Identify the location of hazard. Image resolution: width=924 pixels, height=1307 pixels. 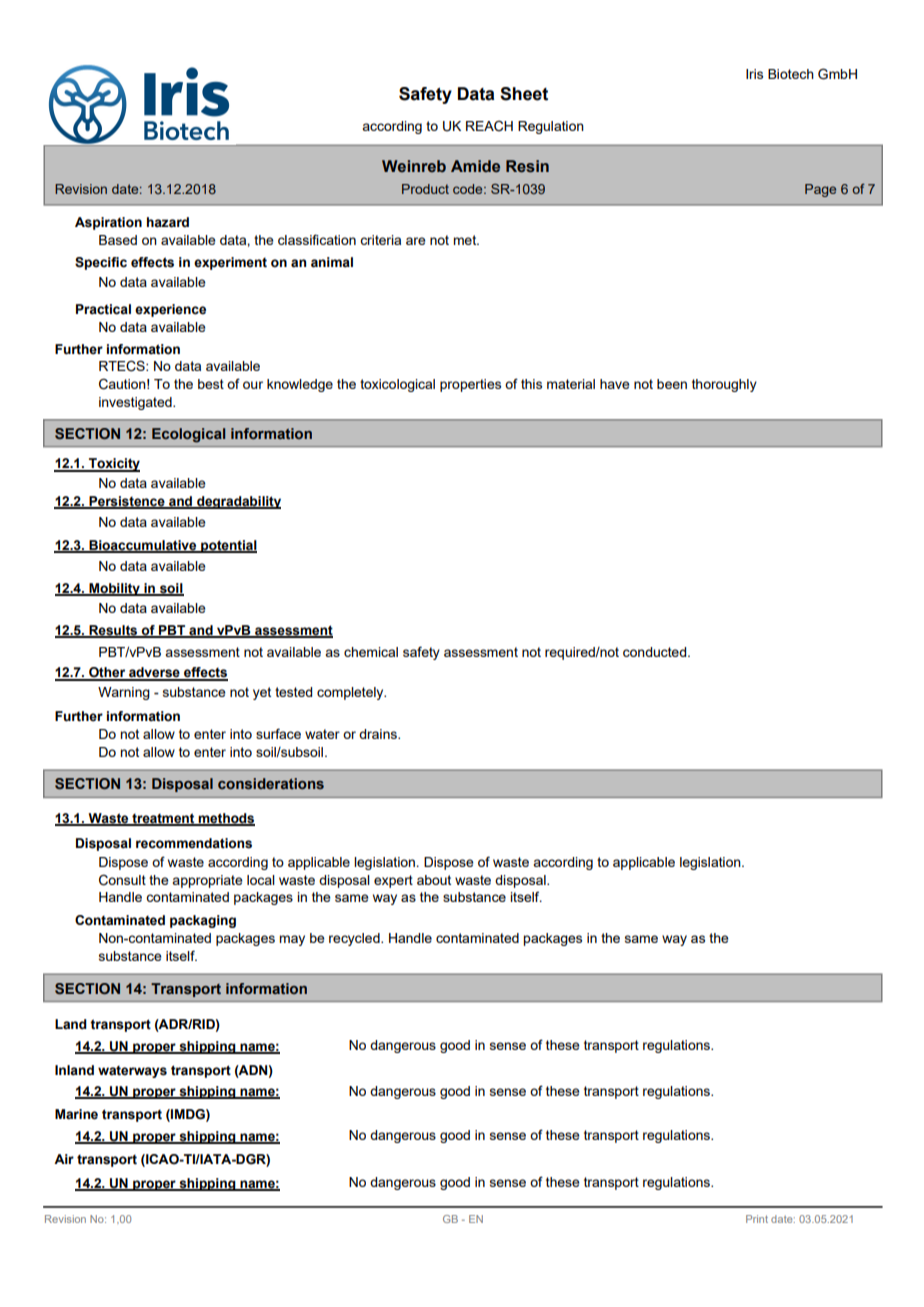
(168, 222).
